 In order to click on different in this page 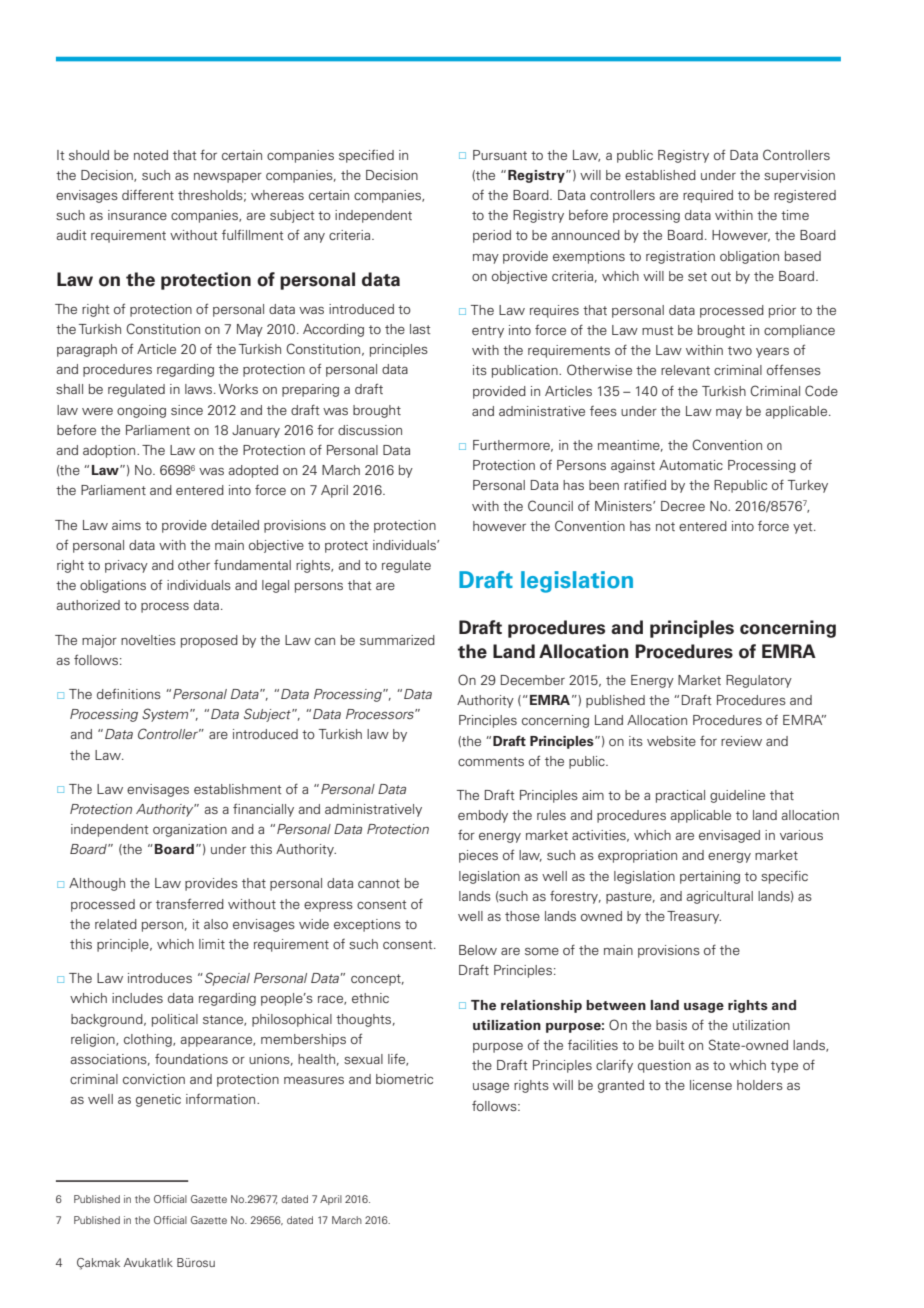, I will do `click(148, 194)`.
